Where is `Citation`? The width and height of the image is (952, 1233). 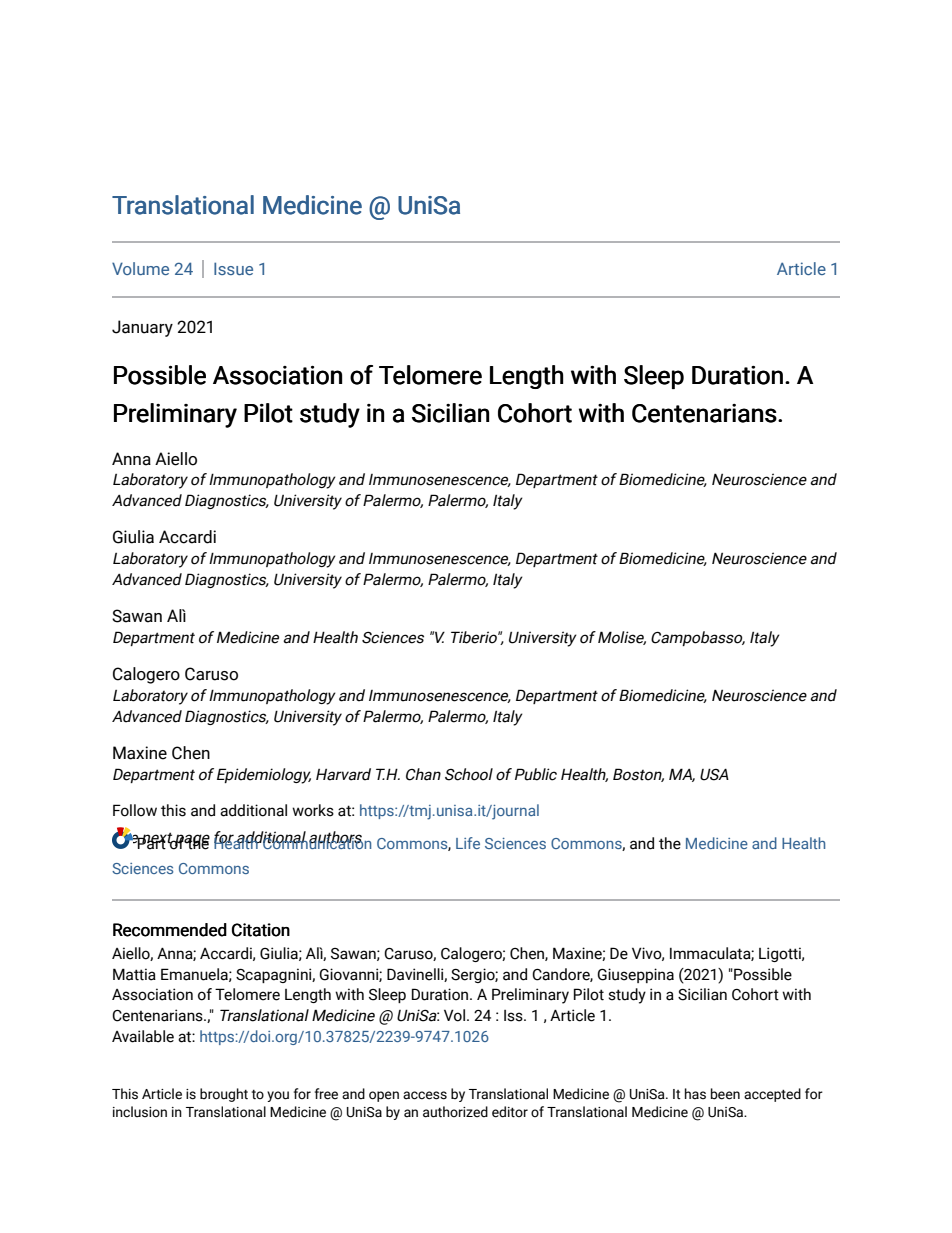 Citation is located at coordinates (261, 930).
